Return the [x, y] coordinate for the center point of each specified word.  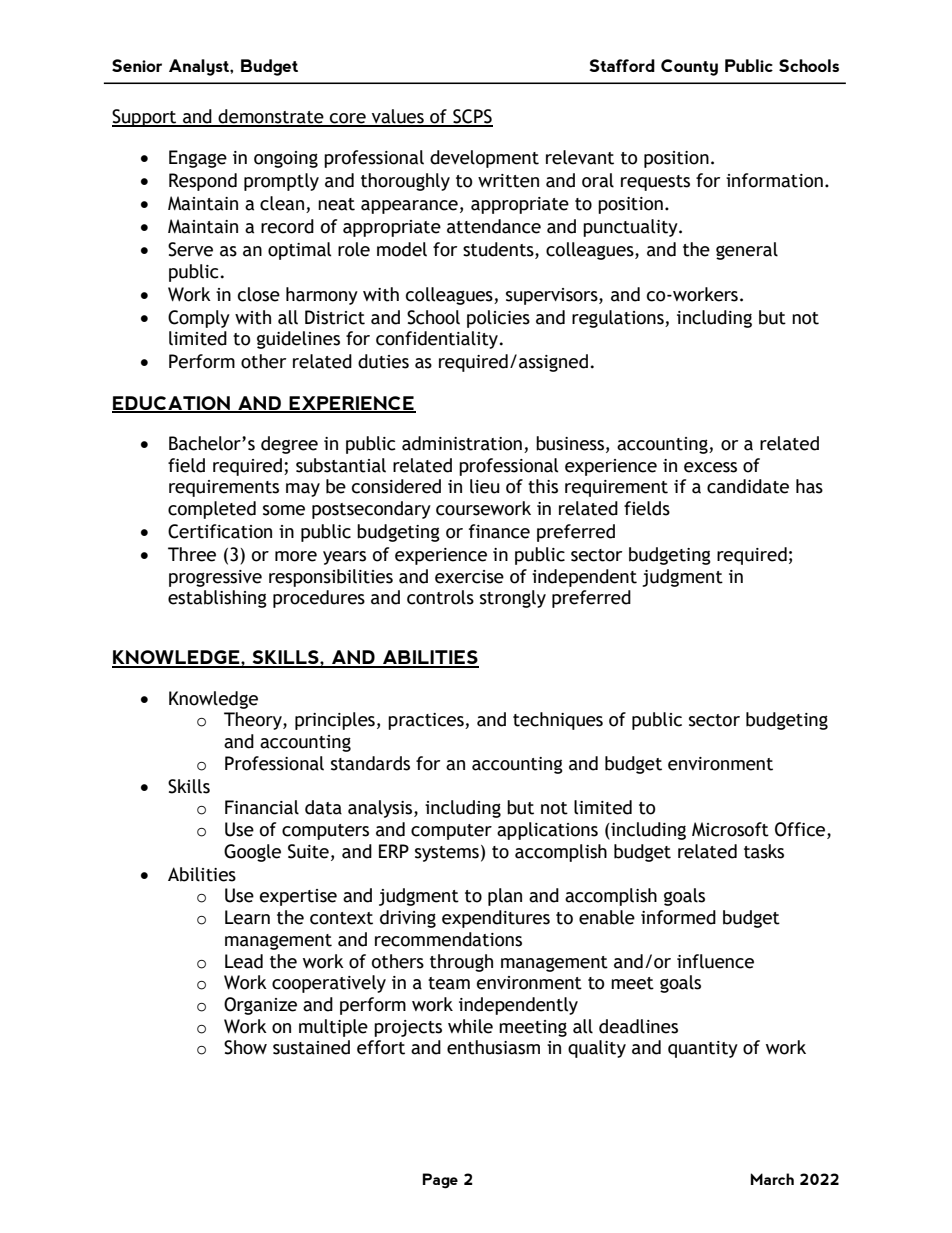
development [484, 159]
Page [440, 1181]
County [689, 67]
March [772, 1179]
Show [245, 1047]
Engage [198, 159]
